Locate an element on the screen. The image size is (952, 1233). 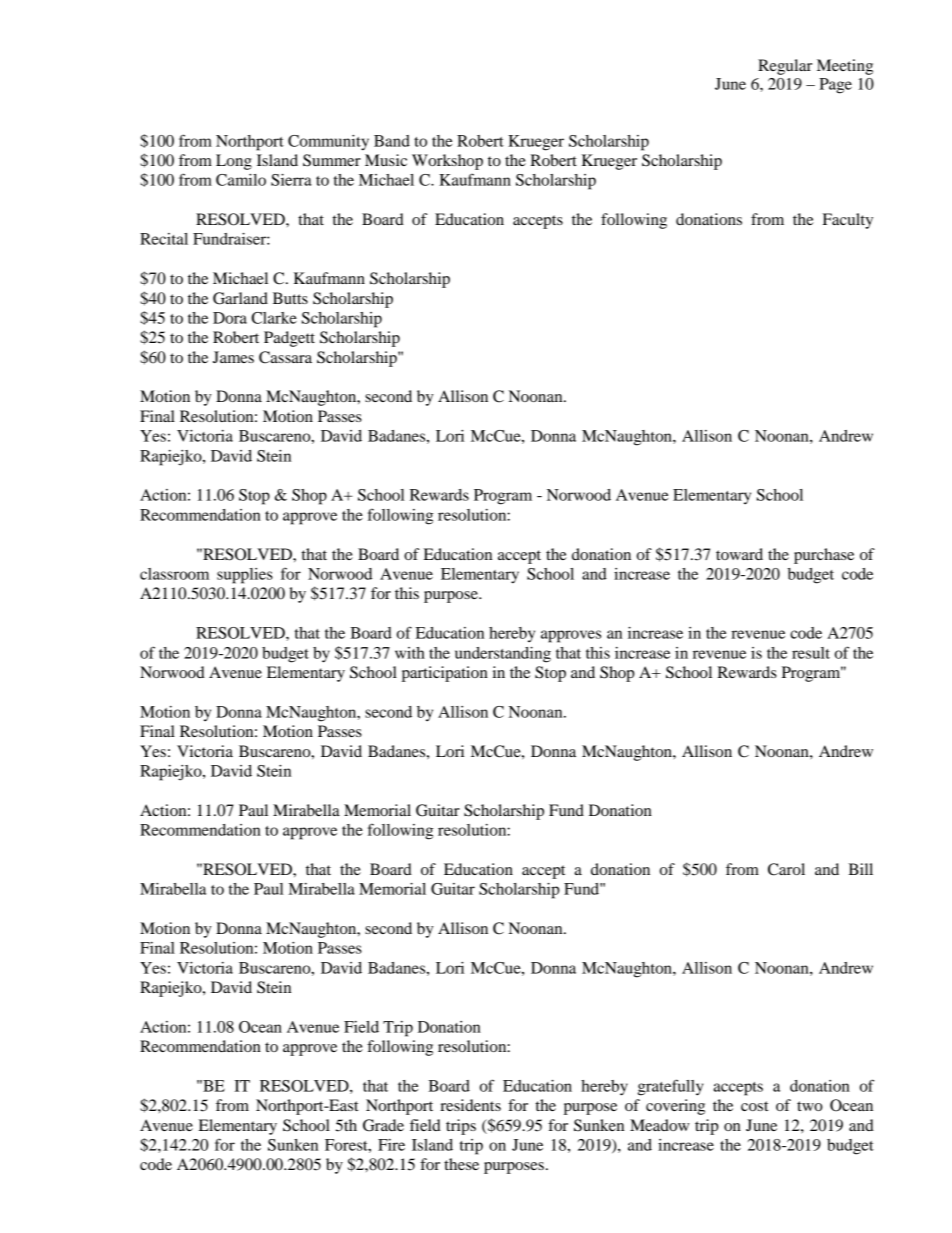
Band is located at coordinates (392, 141).
